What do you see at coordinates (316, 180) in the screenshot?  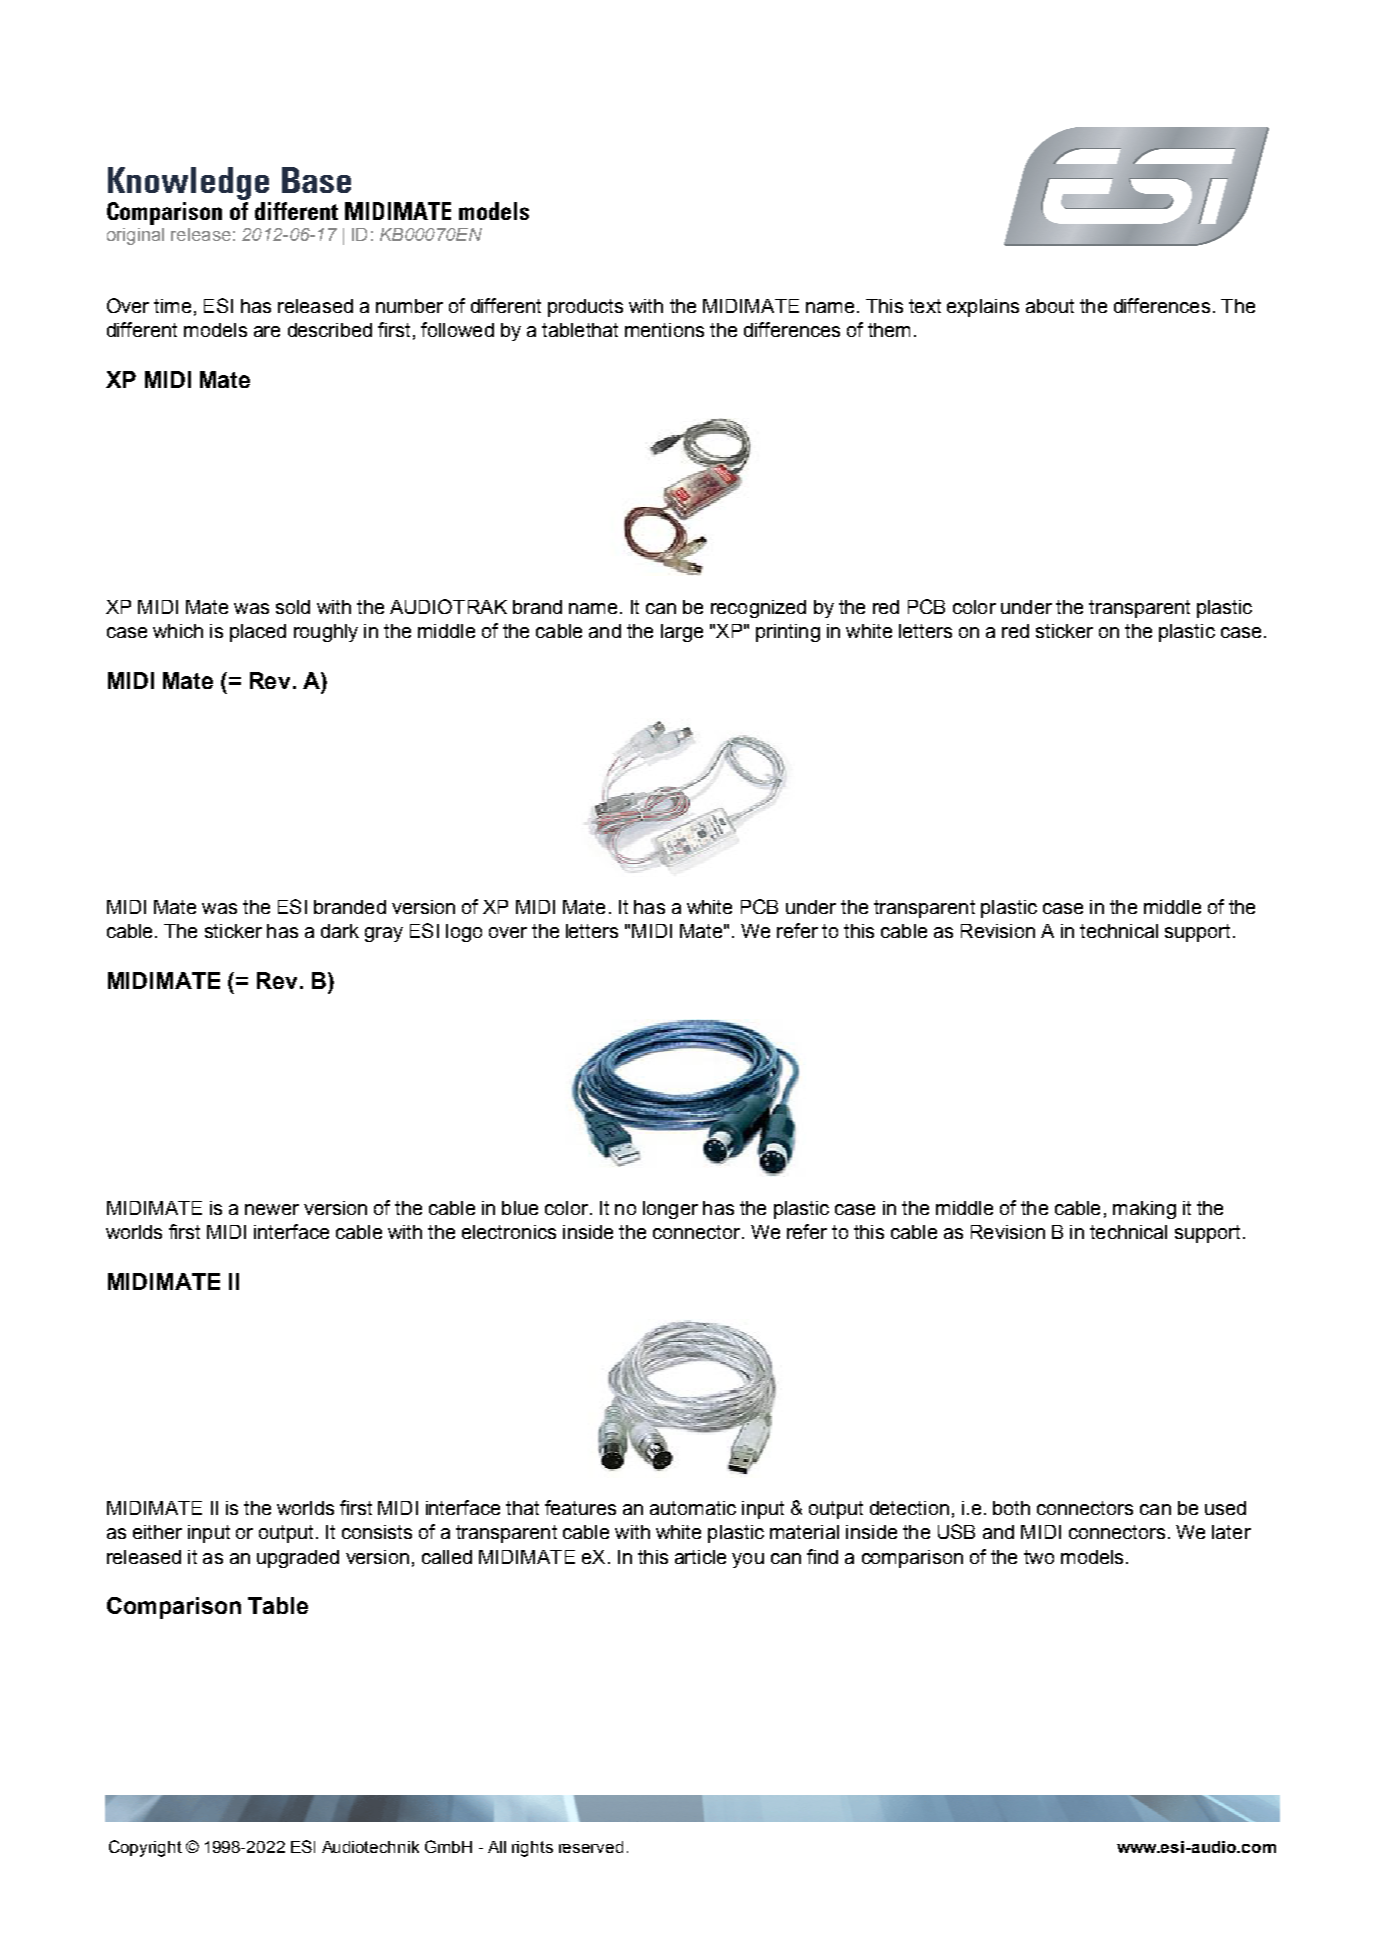 I see `Base` at bounding box center [316, 180].
